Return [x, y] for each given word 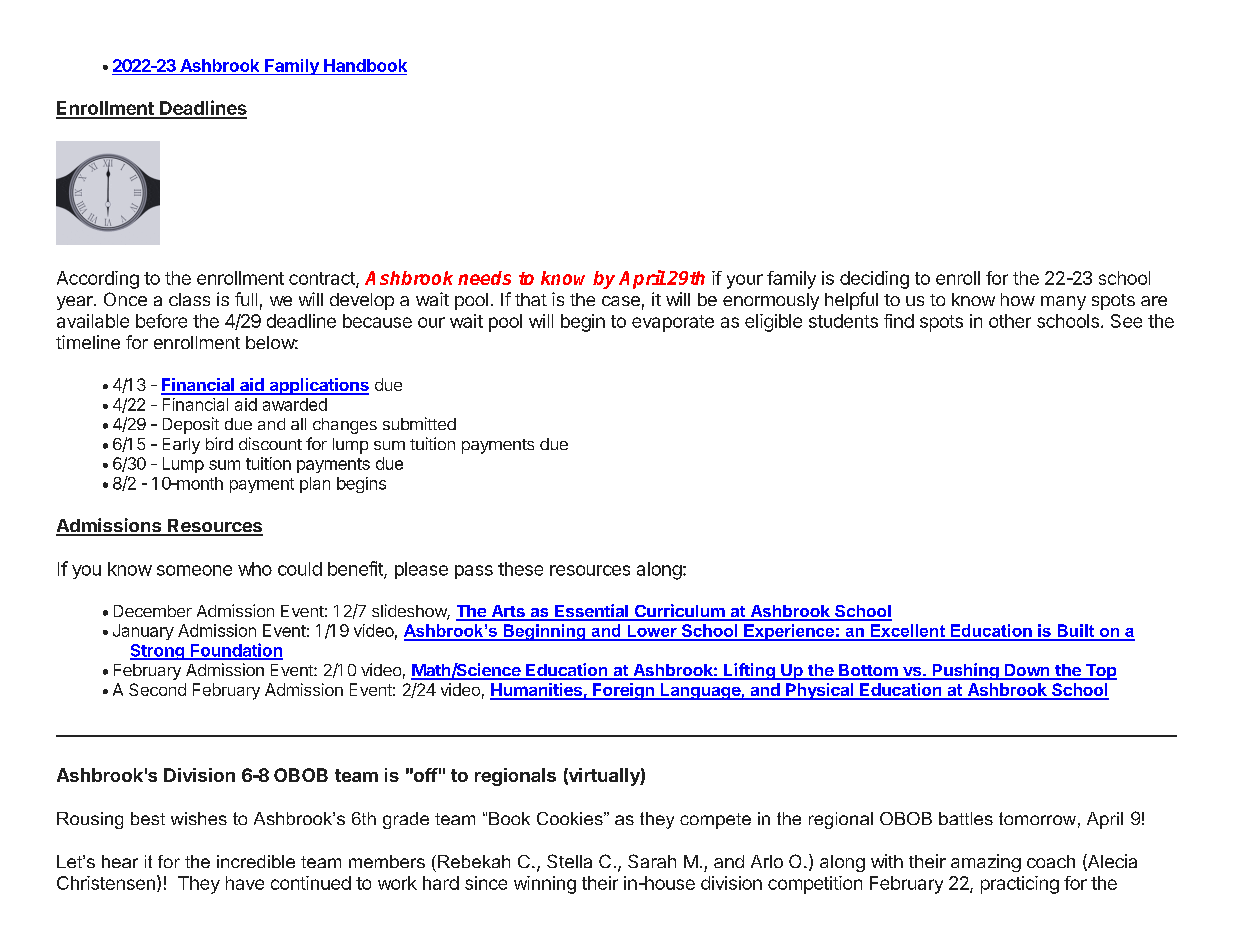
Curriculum [679, 612]
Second [157, 689]
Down [1027, 671]
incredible [256, 861]
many [1063, 303]
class [189, 299]
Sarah [652, 861]
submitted [419, 423]
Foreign [623, 691]
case [621, 301]
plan [315, 485]
